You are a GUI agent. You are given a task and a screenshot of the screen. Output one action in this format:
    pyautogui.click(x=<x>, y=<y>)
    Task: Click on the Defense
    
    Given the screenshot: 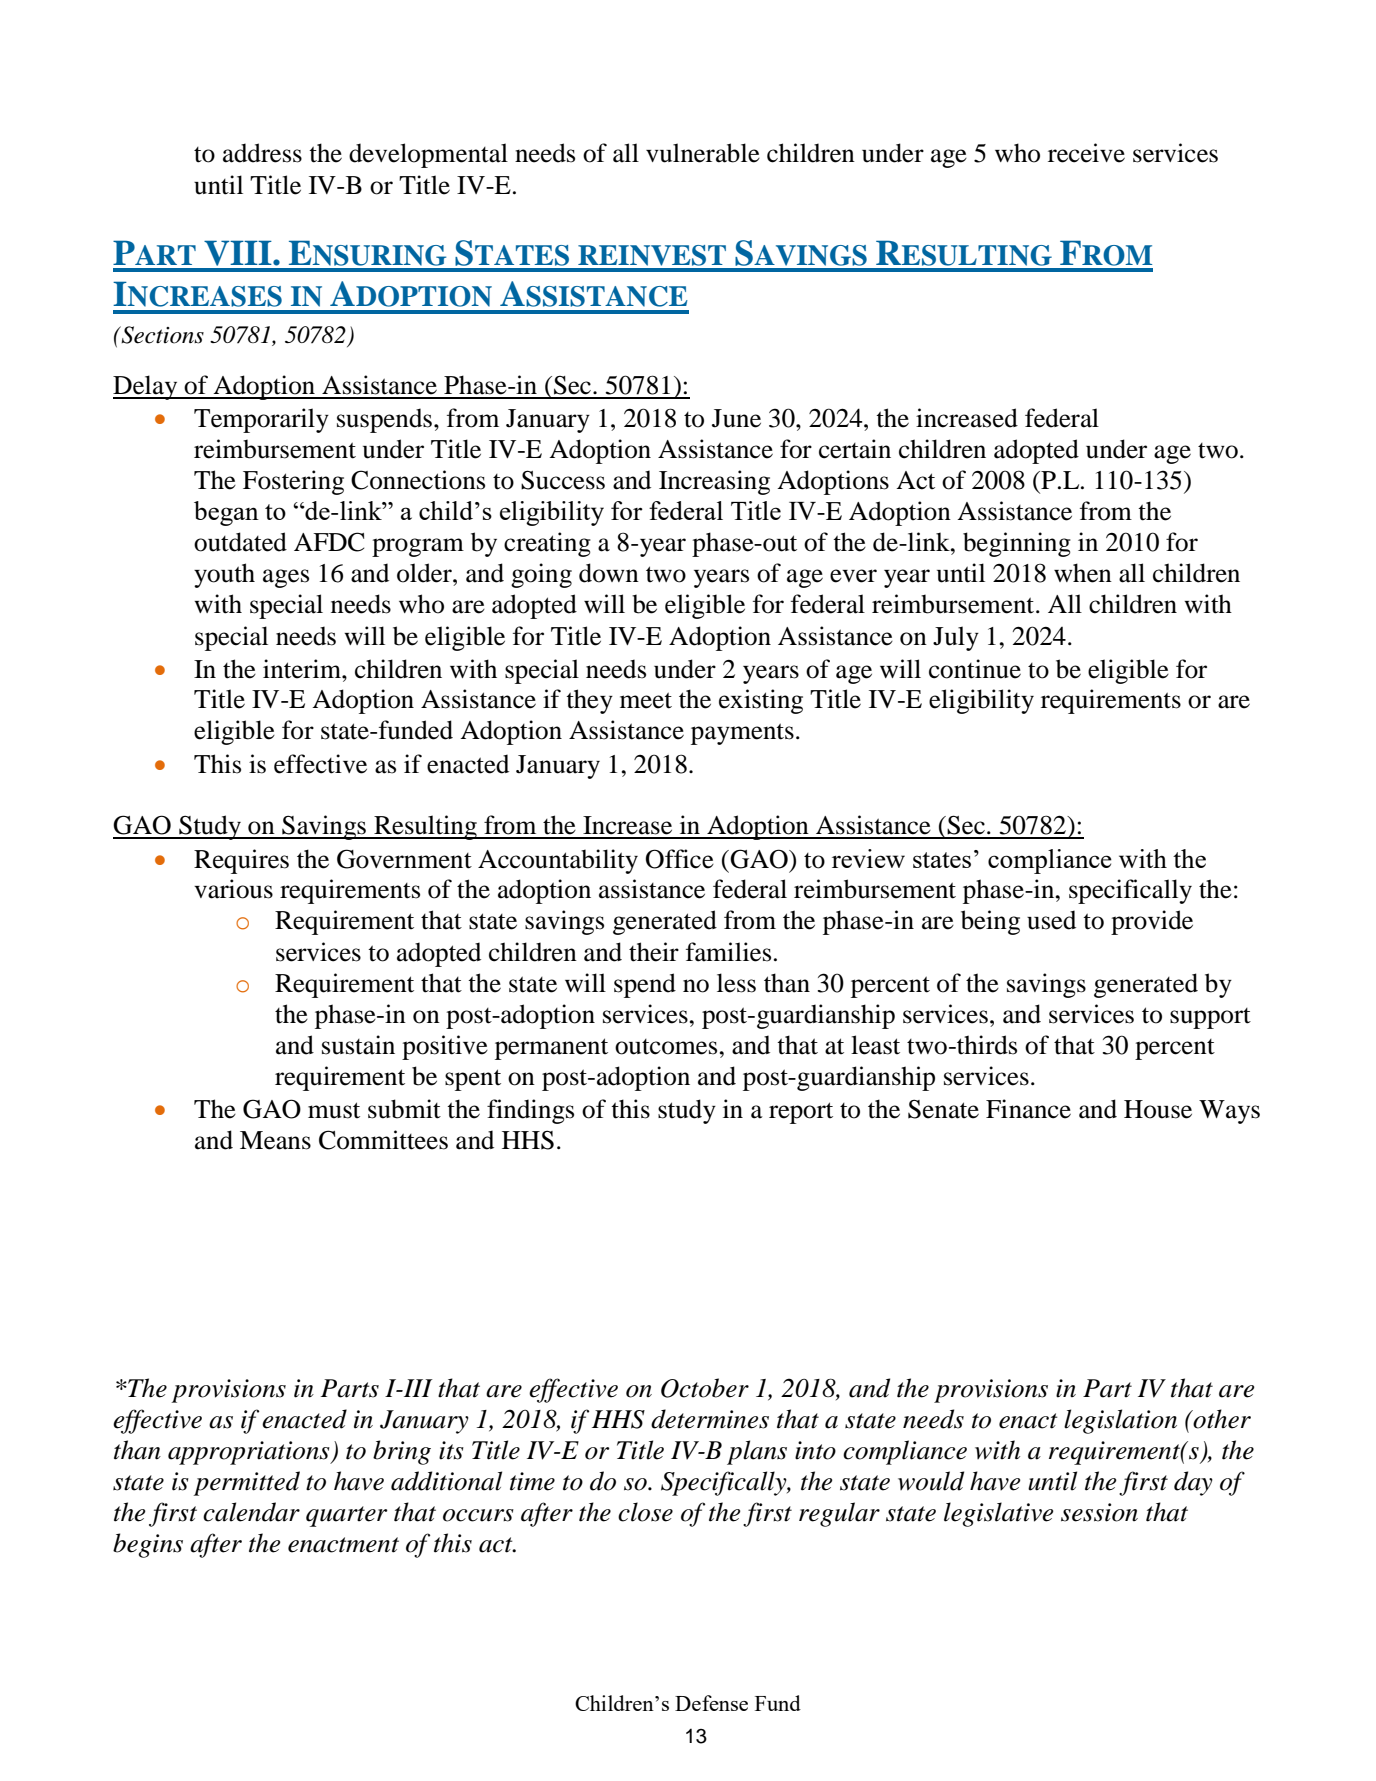 What is the action you would take?
    pyautogui.click(x=711, y=1703)
